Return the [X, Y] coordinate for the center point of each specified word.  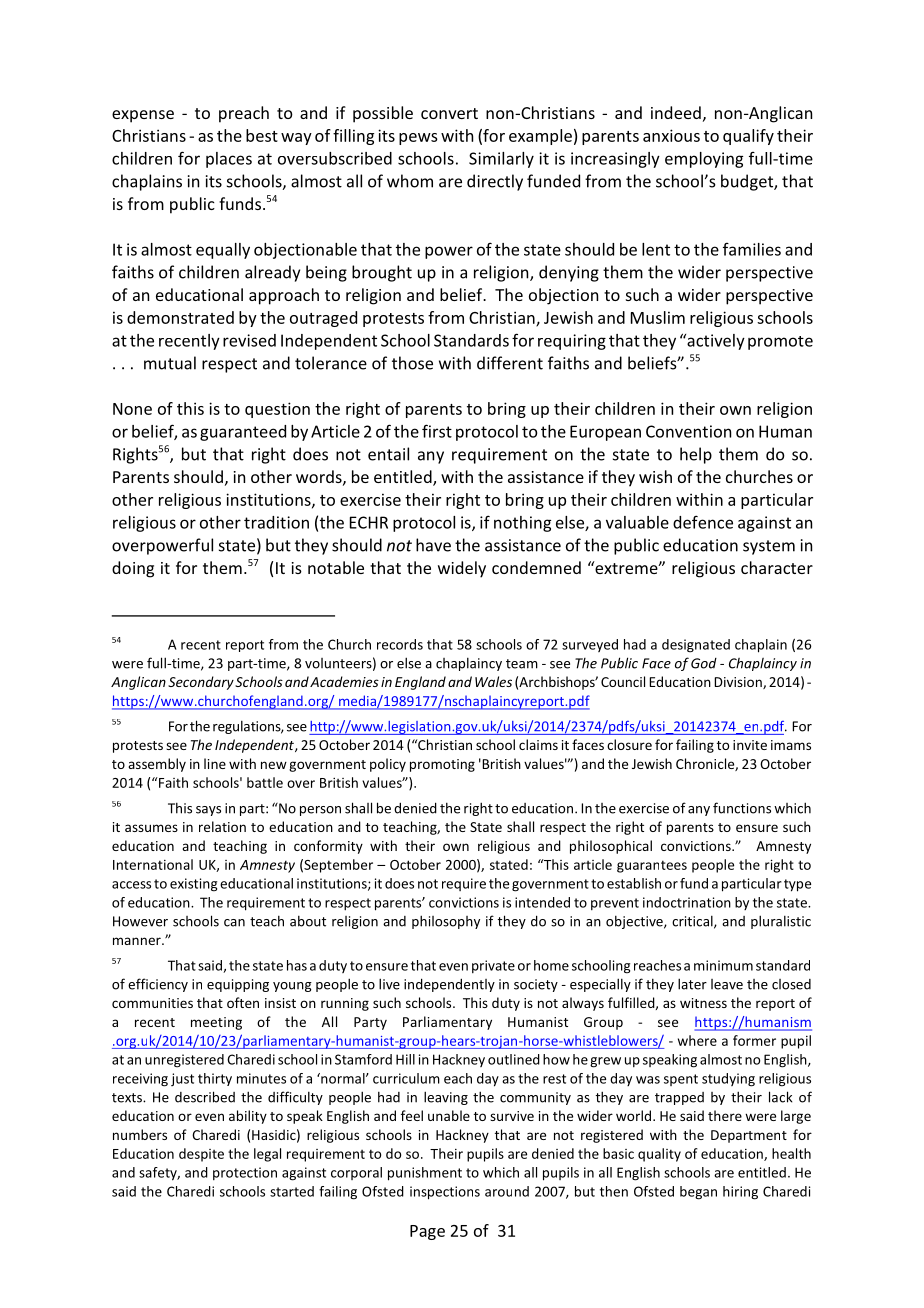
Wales [493, 681]
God [704, 663]
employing [704, 160]
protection [245, 1173]
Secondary [201, 683]
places [229, 160]
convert [449, 113]
